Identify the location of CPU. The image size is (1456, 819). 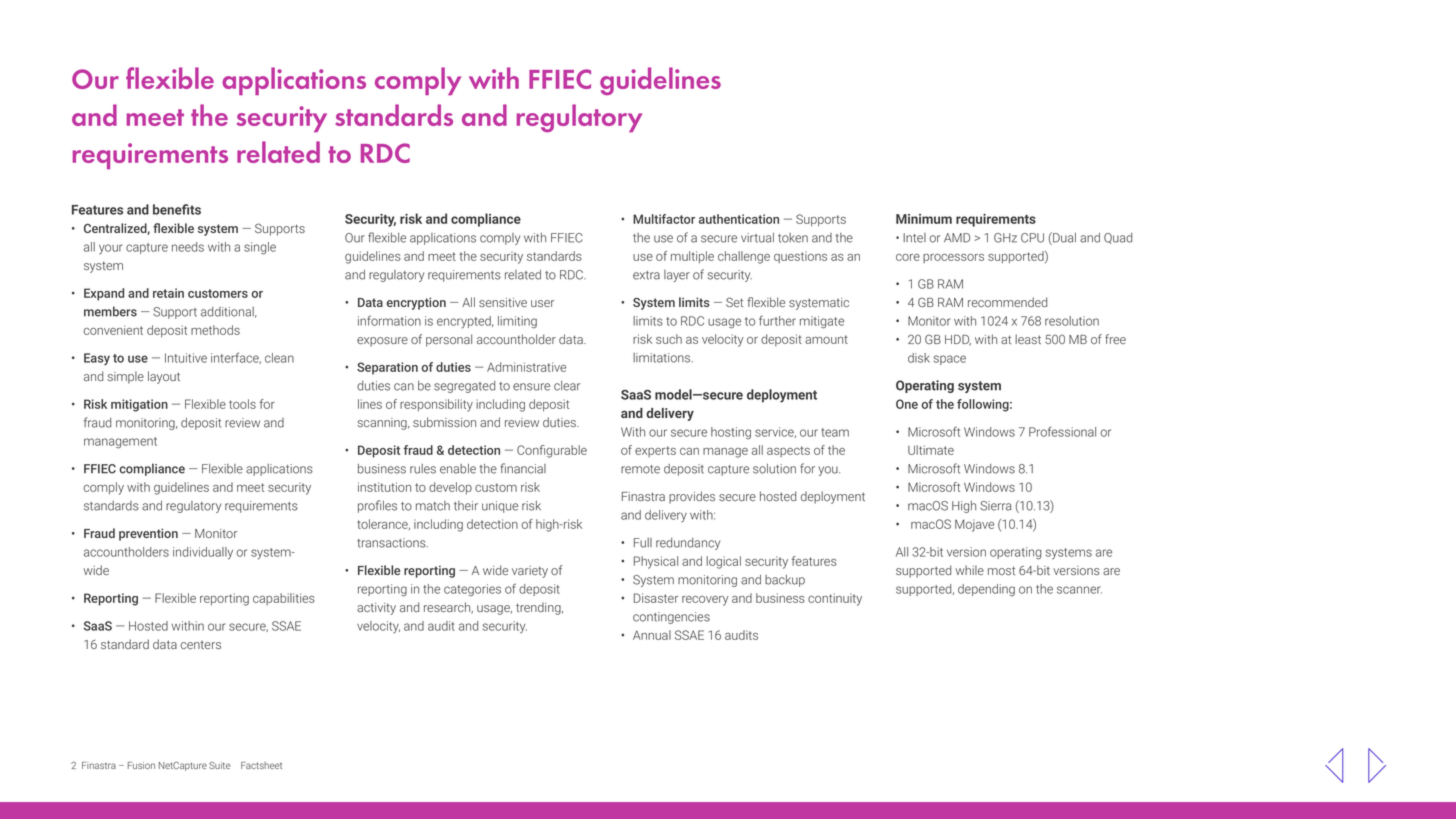
(1032, 238).
